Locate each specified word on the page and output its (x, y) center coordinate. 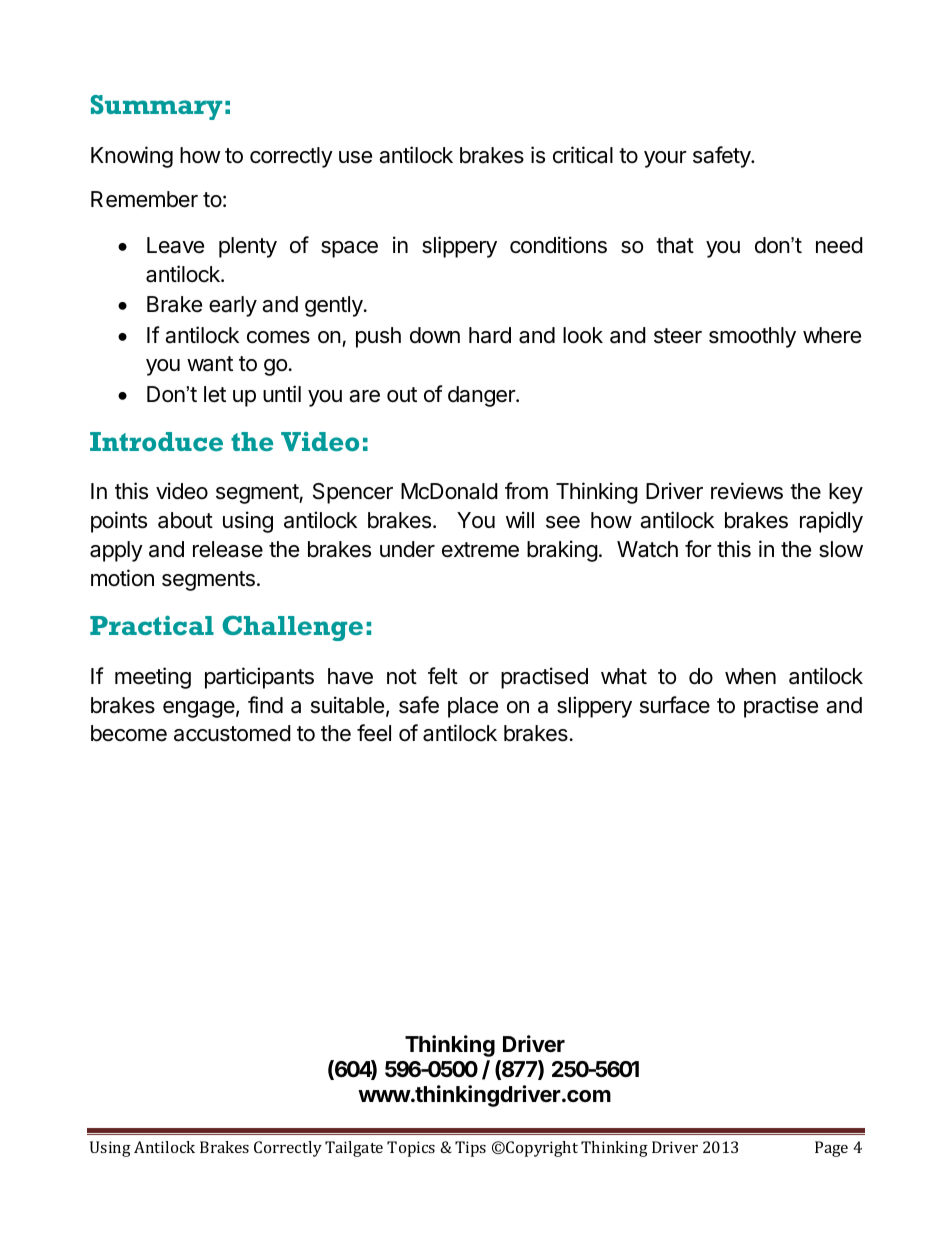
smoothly (752, 337)
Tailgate (354, 1149)
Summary (156, 107)
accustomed (232, 733)
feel (374, 733)
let (215, 394)
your (665, 159)
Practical (152, 625)
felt (443, 676)
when (750, 676)
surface (675, 705)
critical (583, 155)
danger (482, 396)
